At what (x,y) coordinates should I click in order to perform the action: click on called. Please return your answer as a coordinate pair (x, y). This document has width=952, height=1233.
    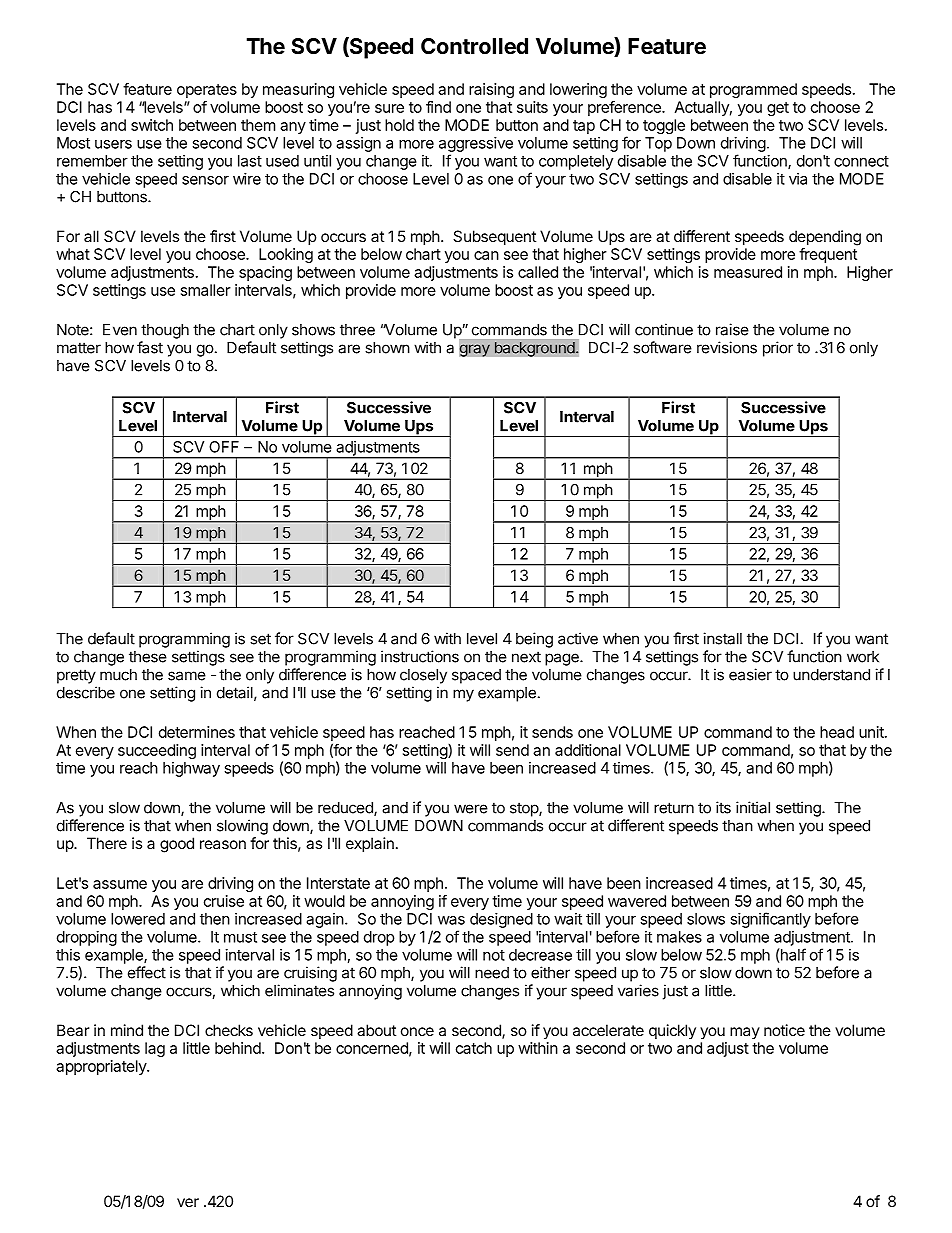
    Looking at the image, I should click on (538, 272).
